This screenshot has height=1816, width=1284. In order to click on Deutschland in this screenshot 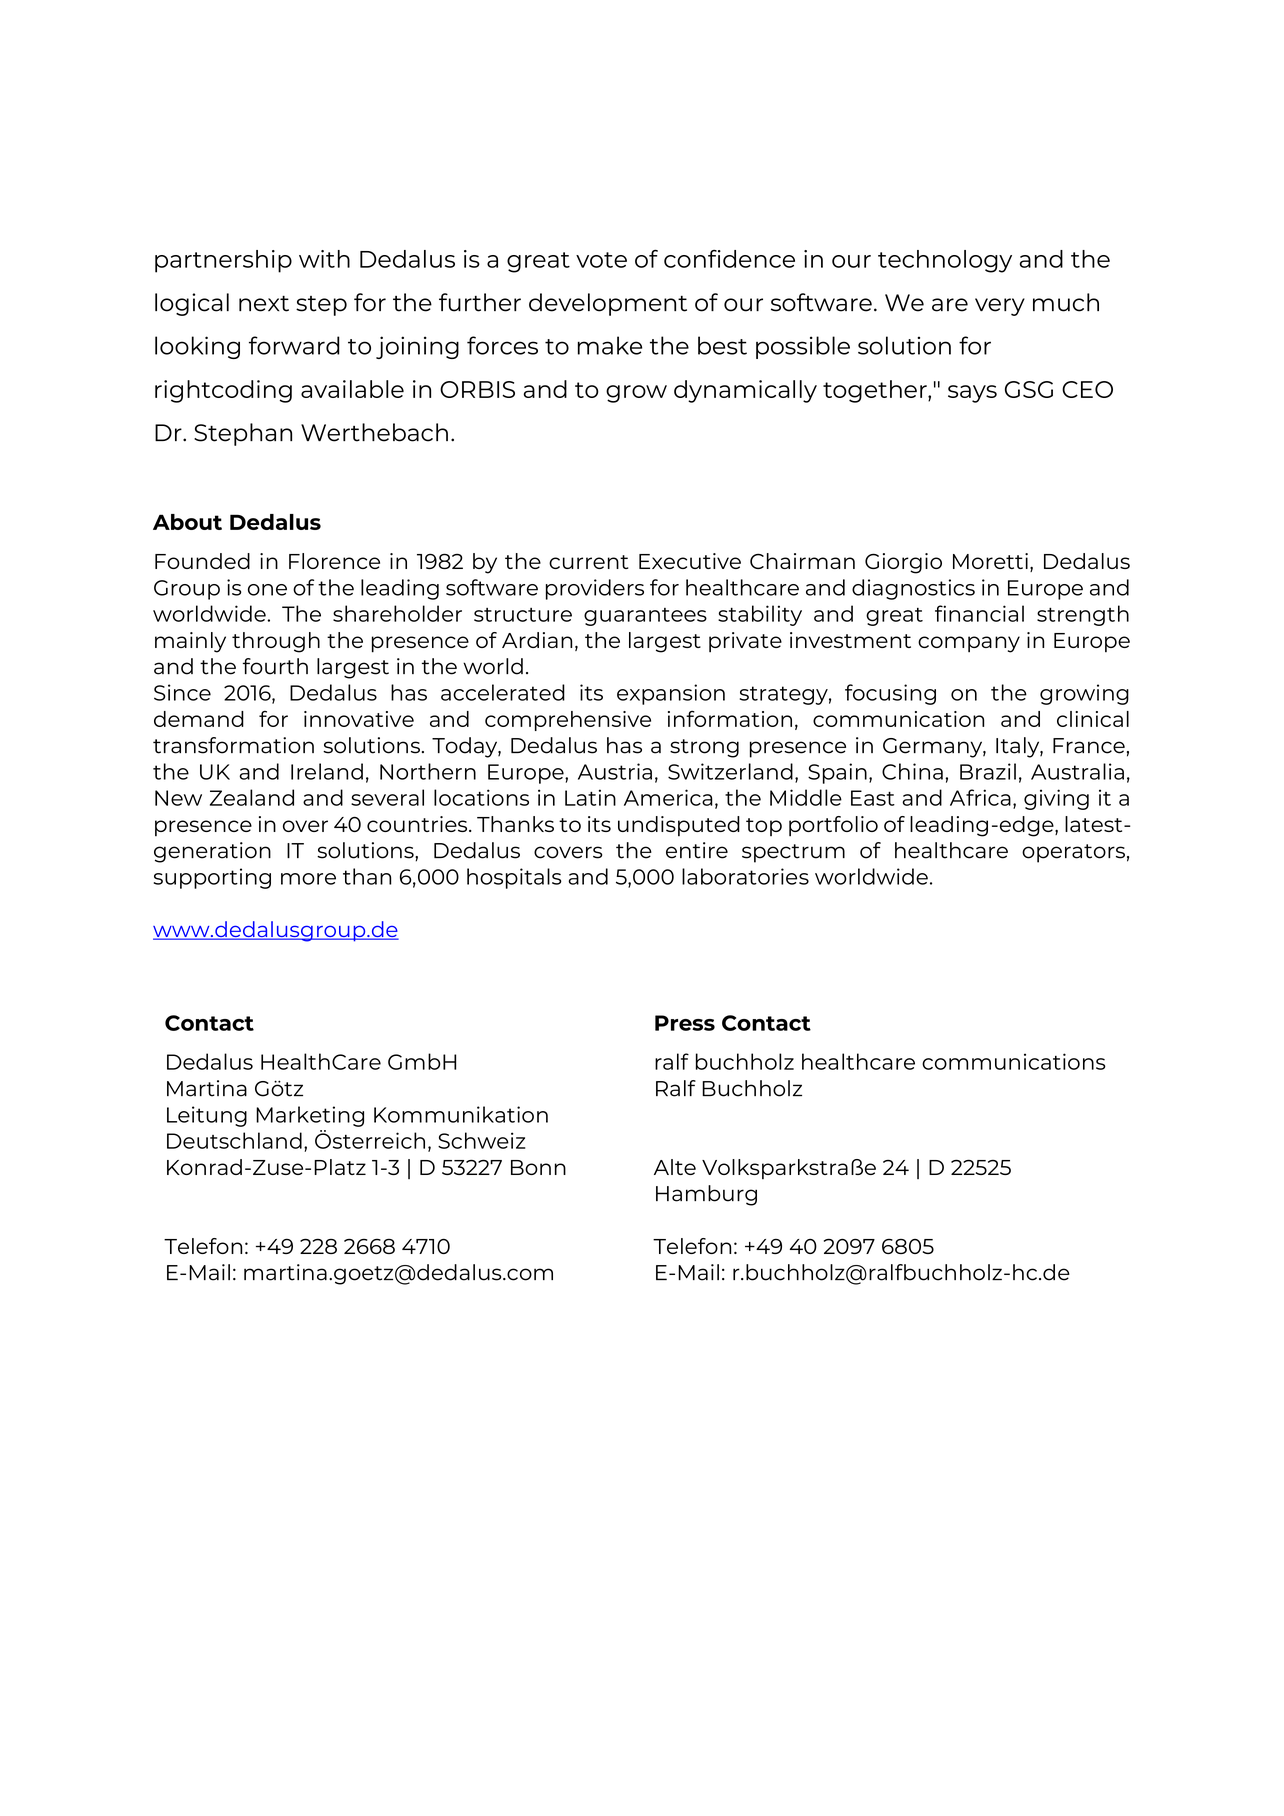, I will do `click(234, 1140)`.
